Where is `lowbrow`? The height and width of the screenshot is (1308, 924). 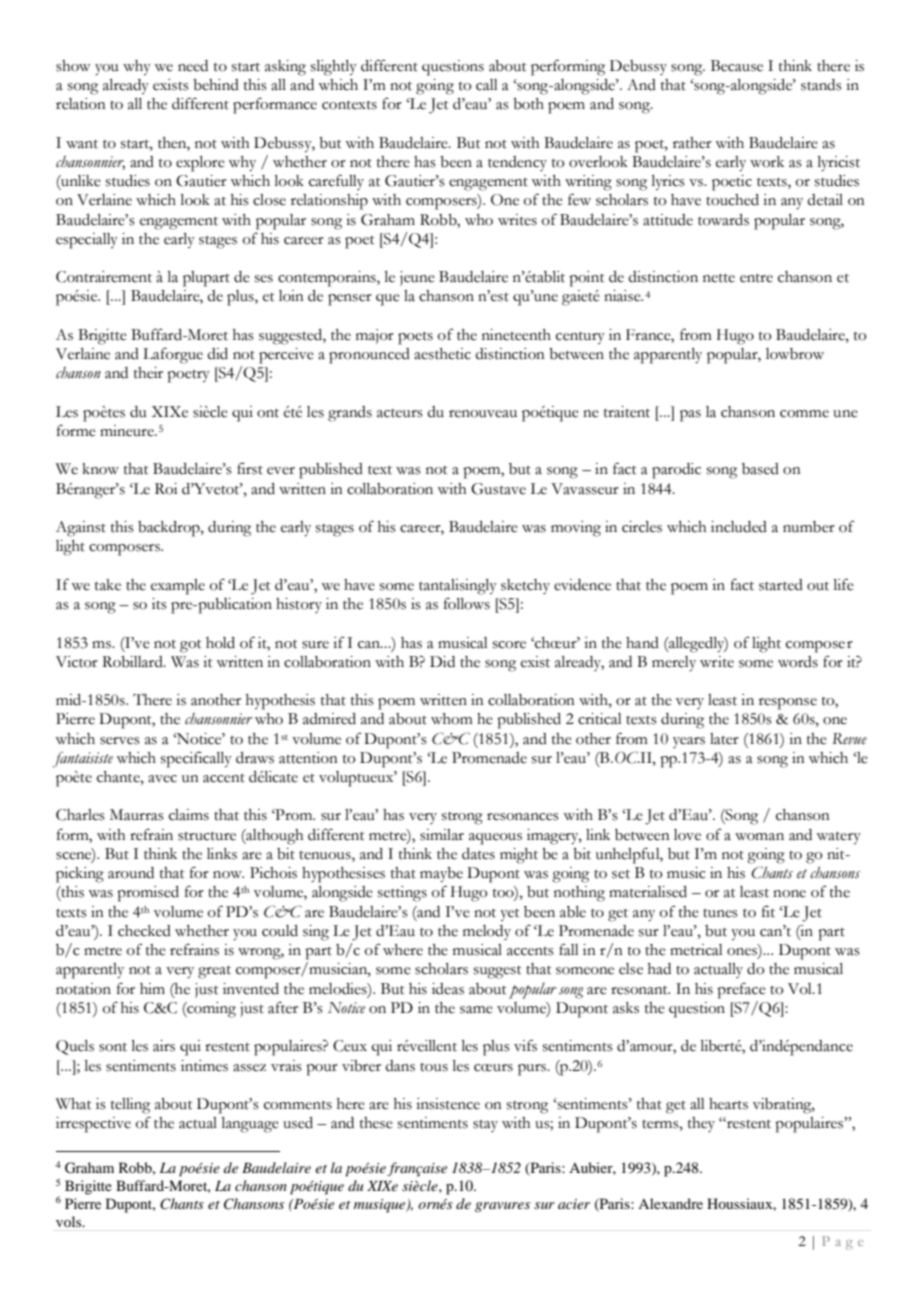
lowbrow is located at coordinates (795, 354).
